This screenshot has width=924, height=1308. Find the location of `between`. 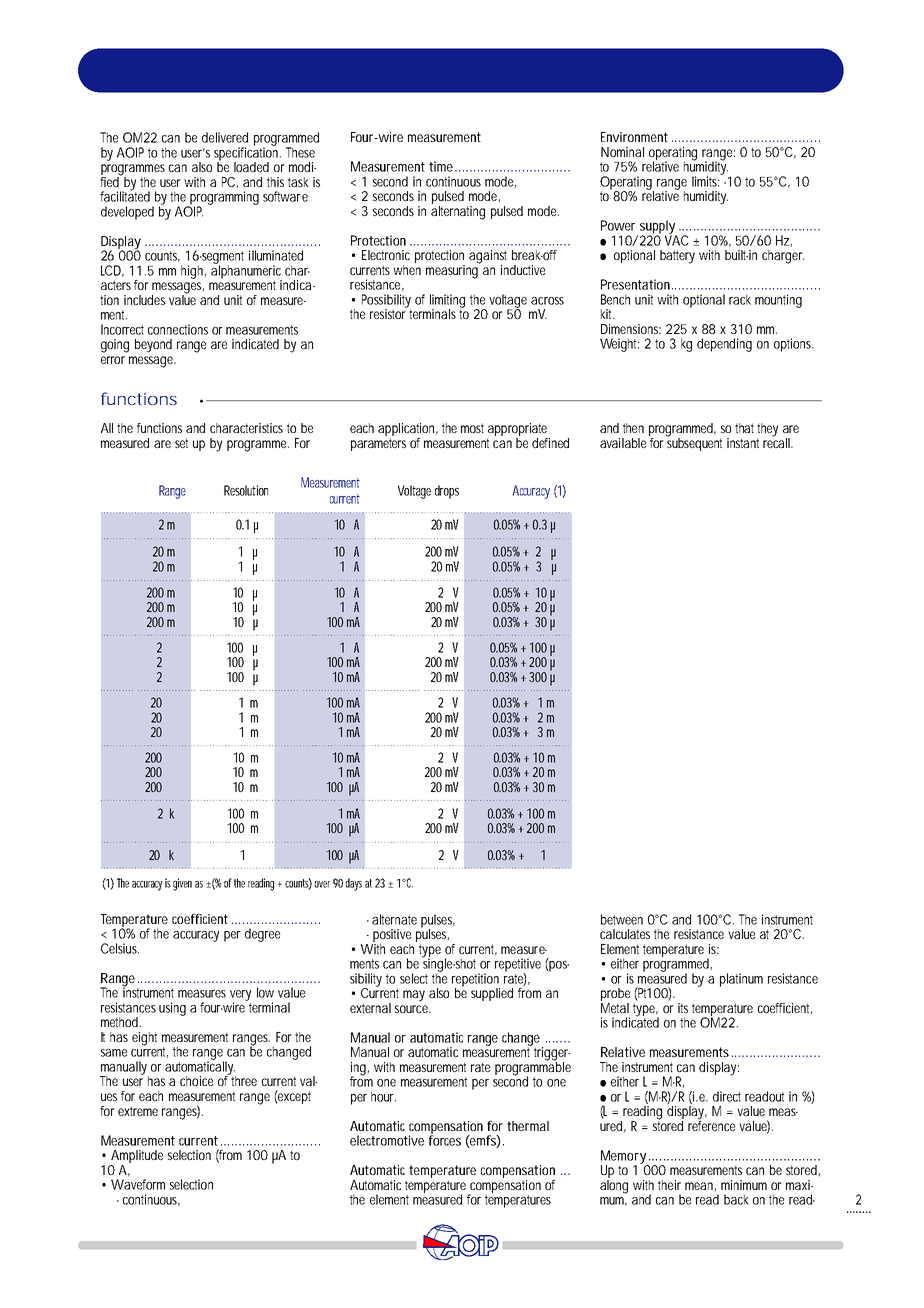

between is located at coordinates (622, 919).
